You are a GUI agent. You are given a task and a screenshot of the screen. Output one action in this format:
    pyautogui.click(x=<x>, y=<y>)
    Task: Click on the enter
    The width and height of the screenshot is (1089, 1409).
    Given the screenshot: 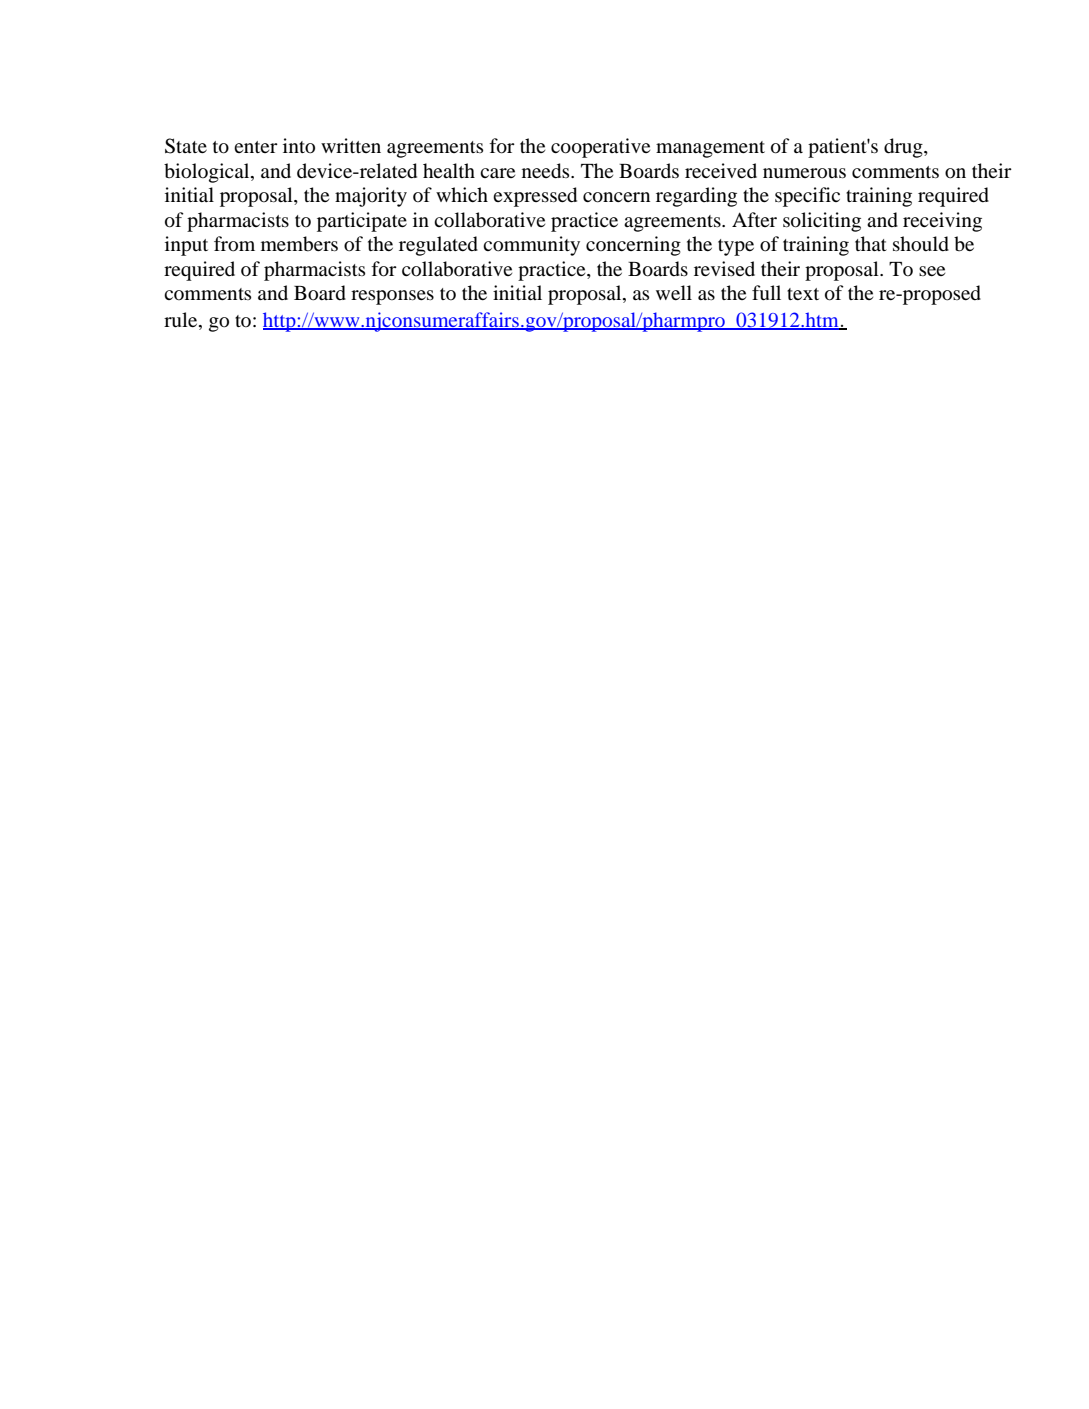 What is the action you would take?
    pyautogui.click(x=256, y=147)
